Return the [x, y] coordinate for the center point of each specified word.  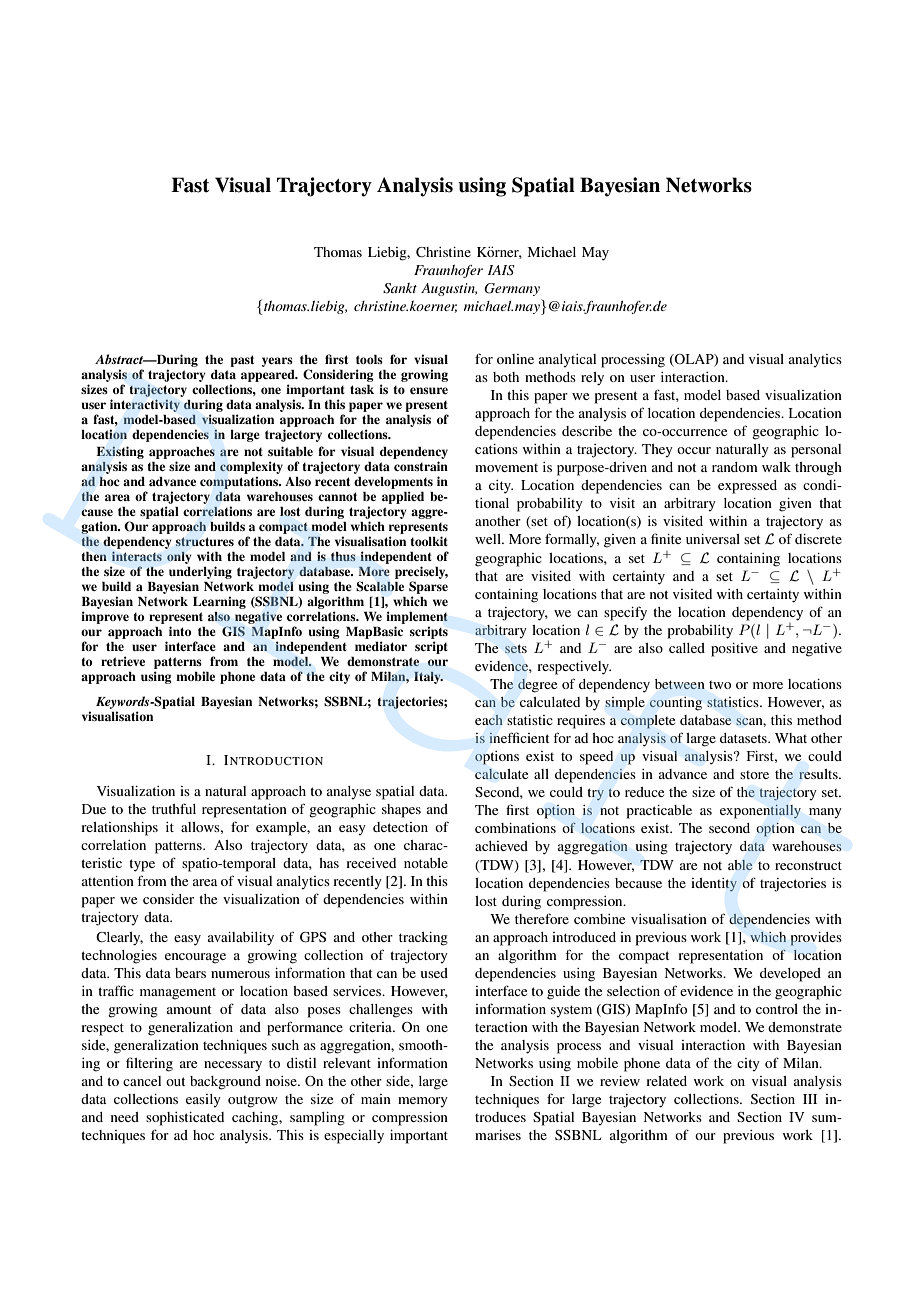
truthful [174, 808]
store [754, 775]
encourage [195, 958]
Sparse [428, 587]
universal [713, 539]
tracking [423, 939]
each [489, 720]
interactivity [145, 405]
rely [592, 379]
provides [816, 939]
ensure [429, 390]
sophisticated [185, 1119]
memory [423, 1102]
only [179, 558]
